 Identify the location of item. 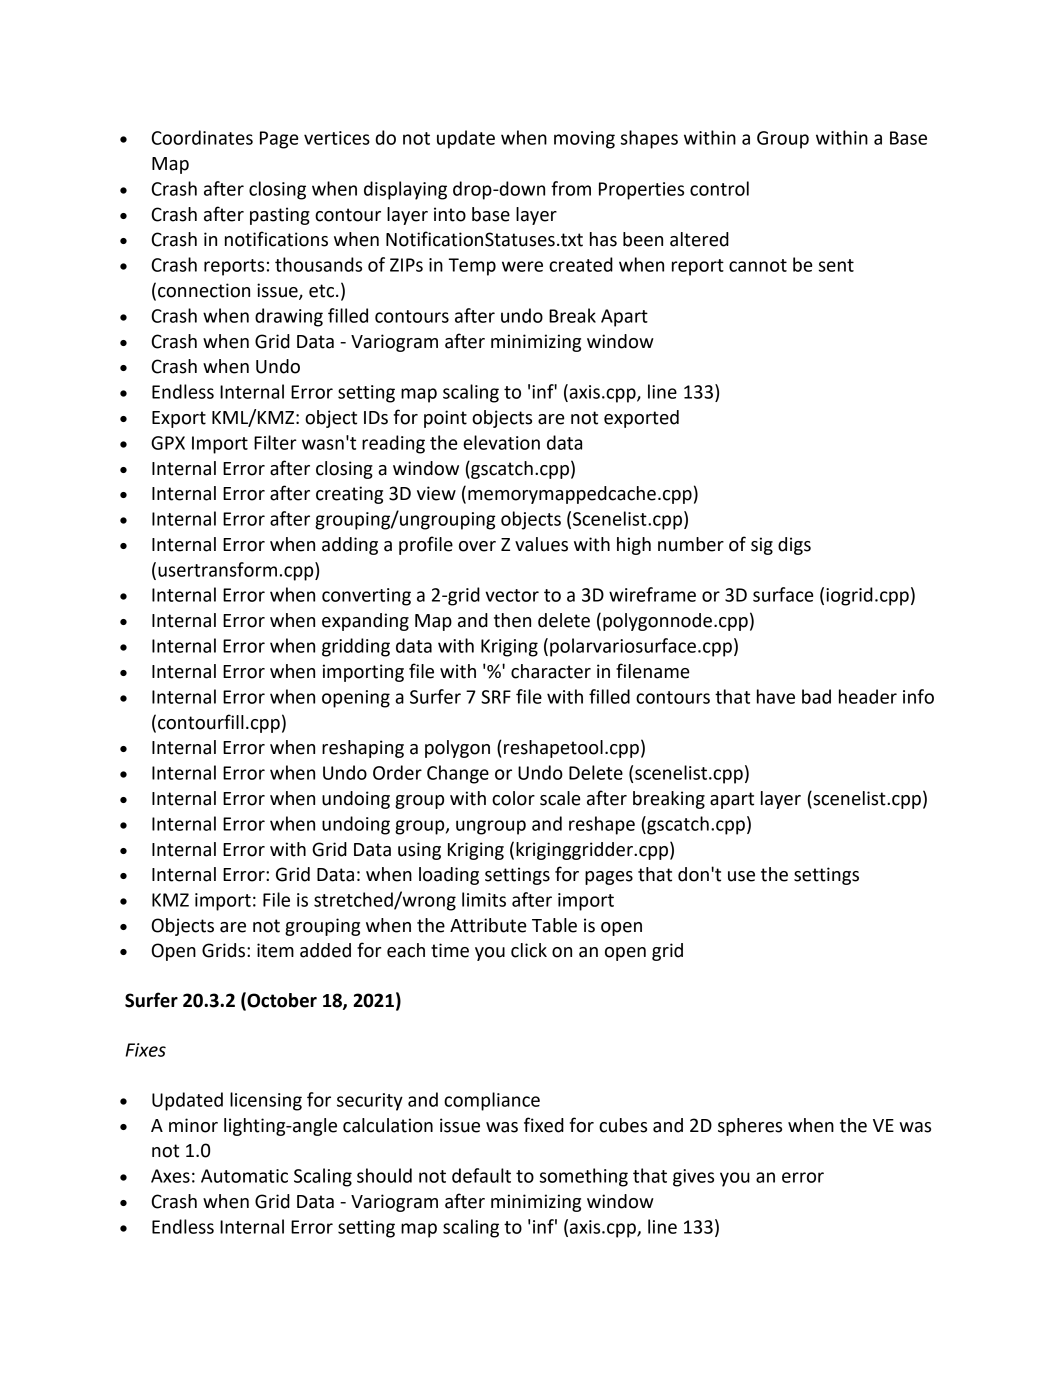
(275, 950).
